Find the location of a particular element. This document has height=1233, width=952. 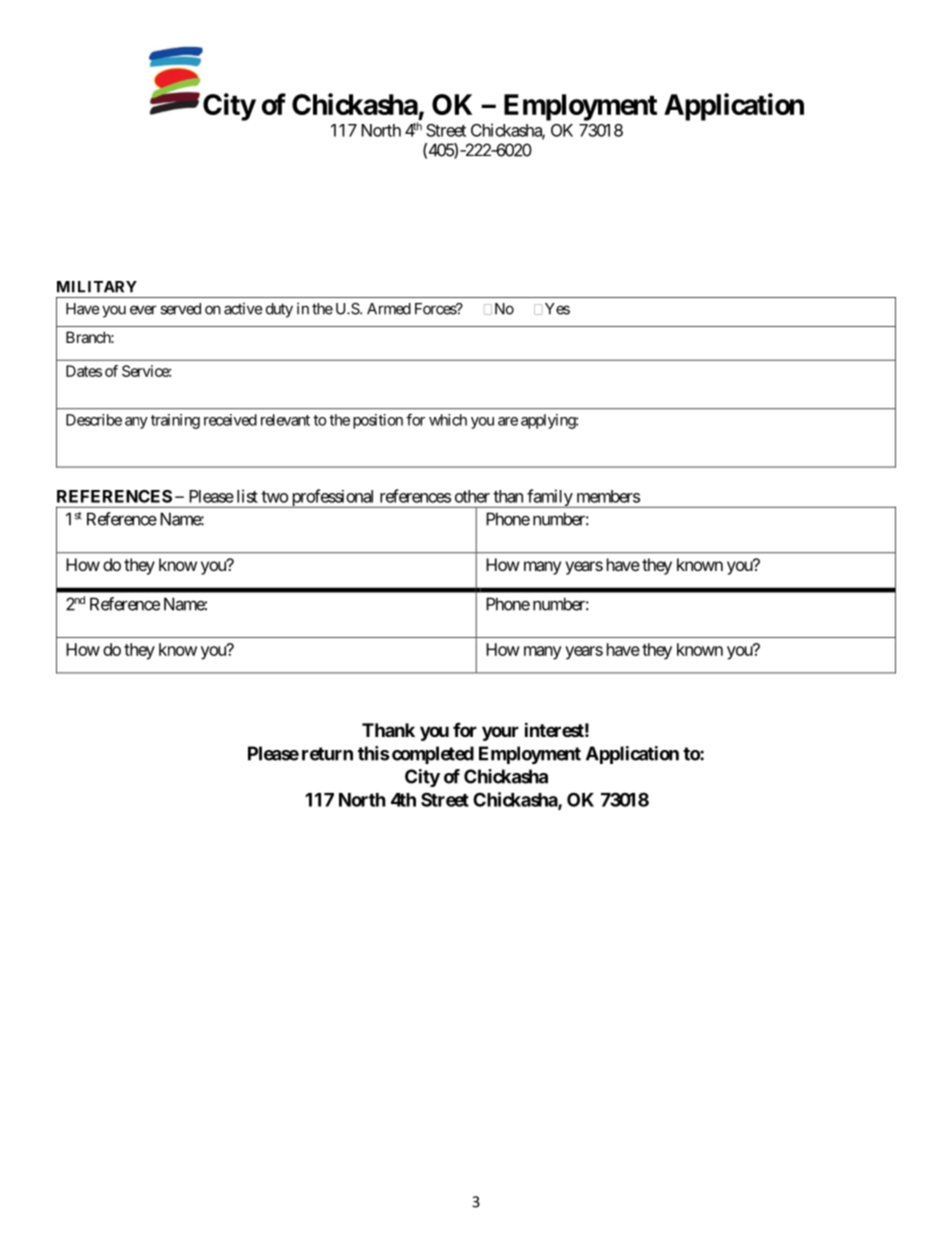

are is located at coordinates (508, 421).
